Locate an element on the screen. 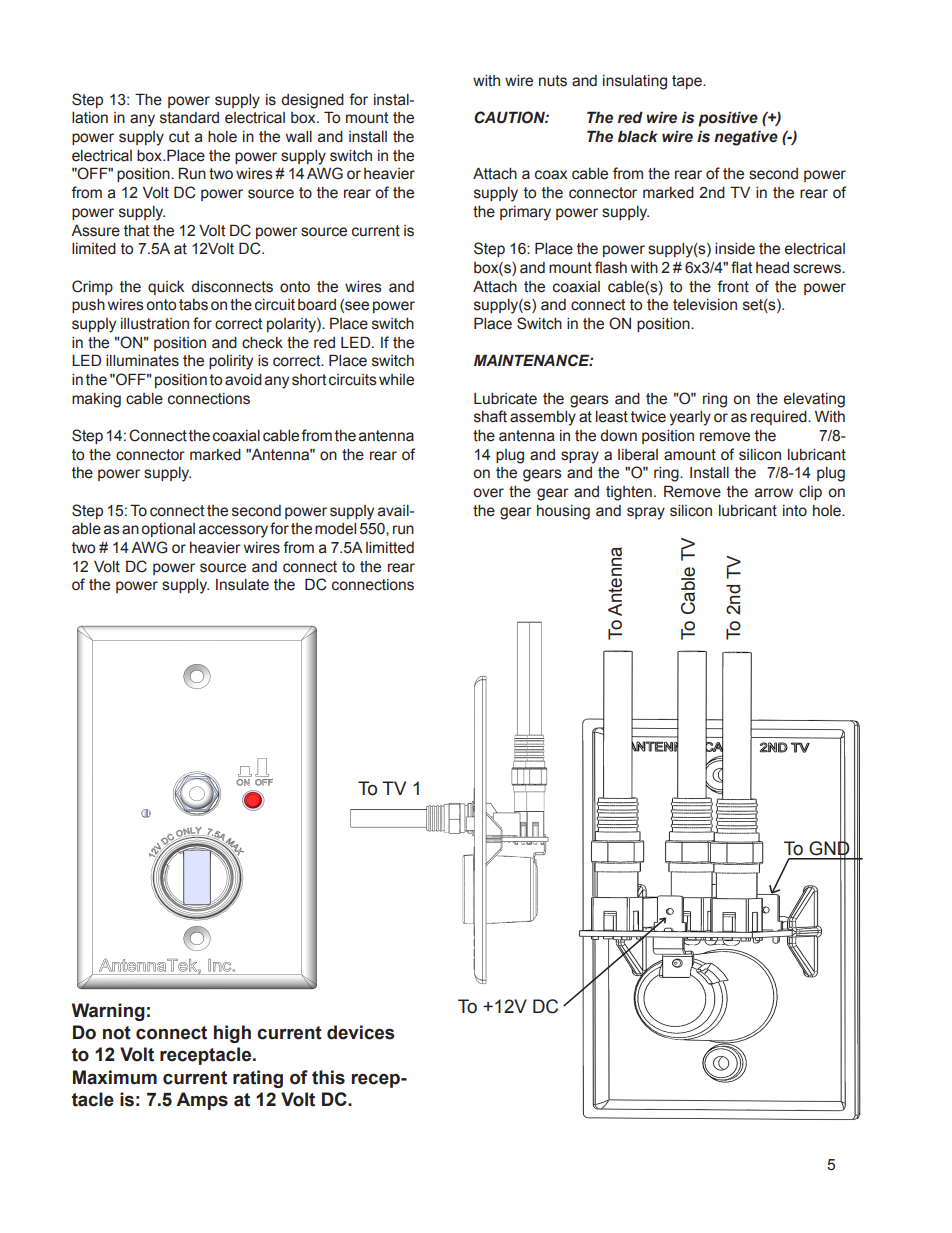  over is located at coordinates (488, 493).
